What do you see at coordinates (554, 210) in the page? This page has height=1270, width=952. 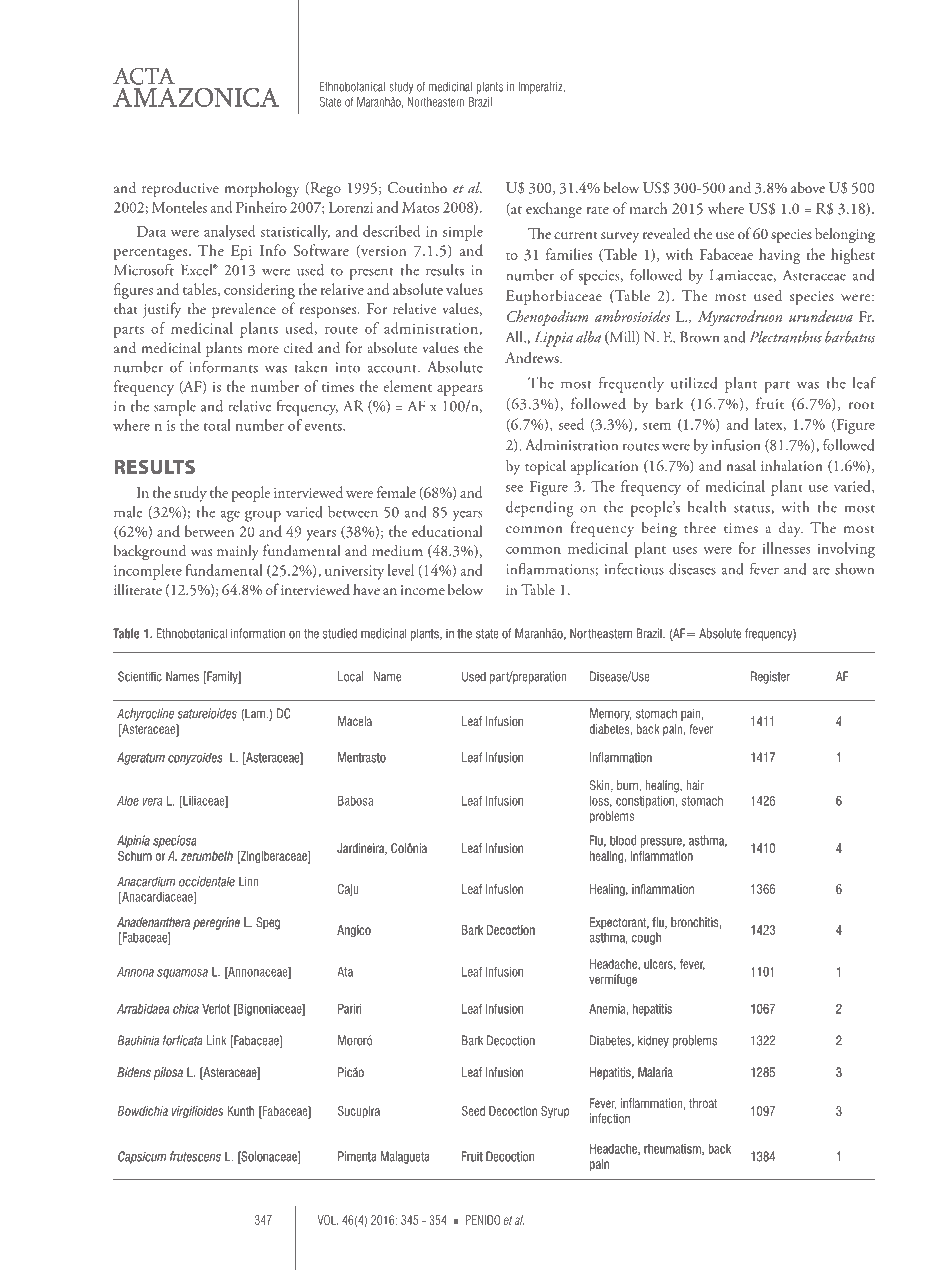 I see `exchange` at bounding box center [554, 210].
